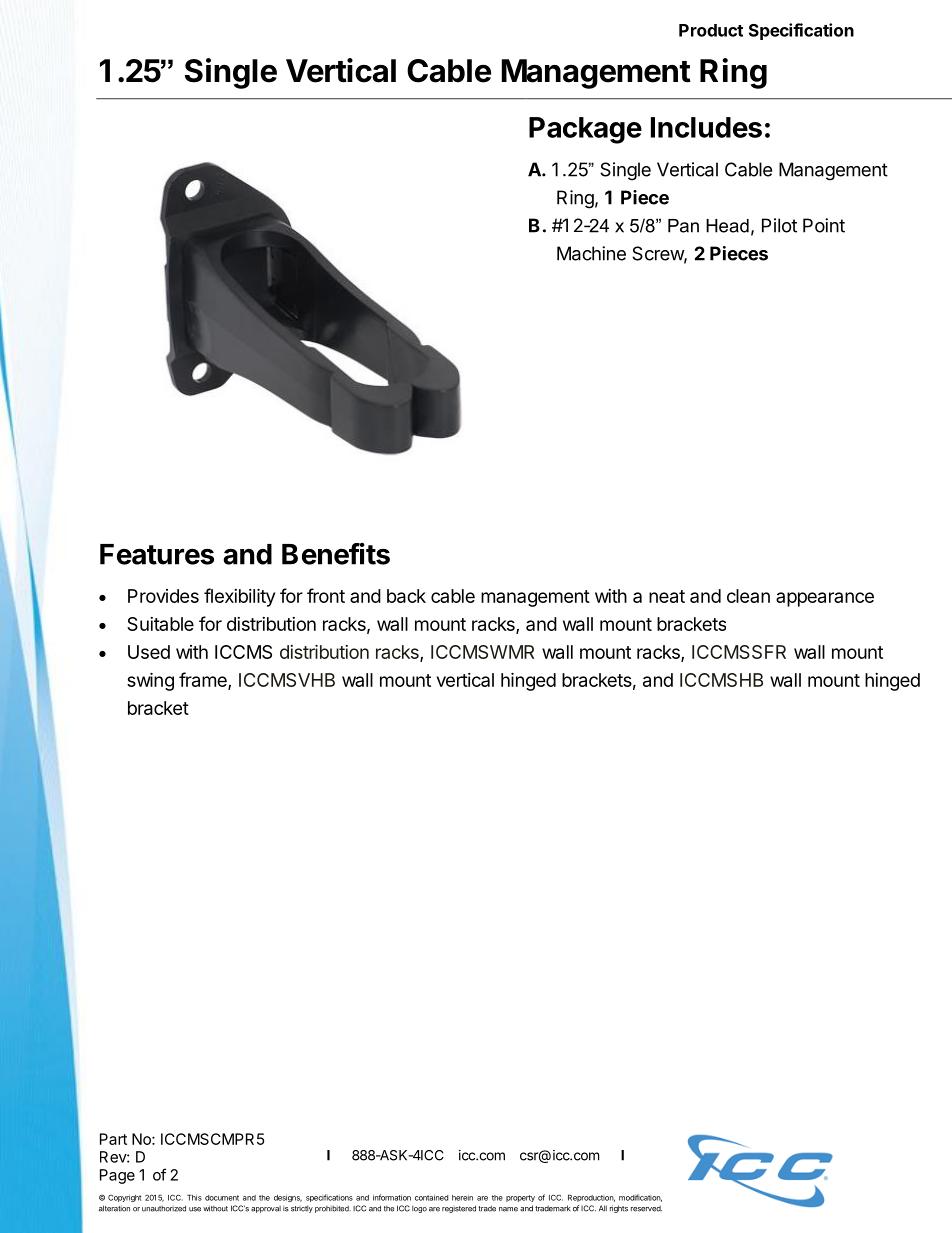 This screenshot has width=952, height=1233. I want to click on neat, so click(667, 596).
